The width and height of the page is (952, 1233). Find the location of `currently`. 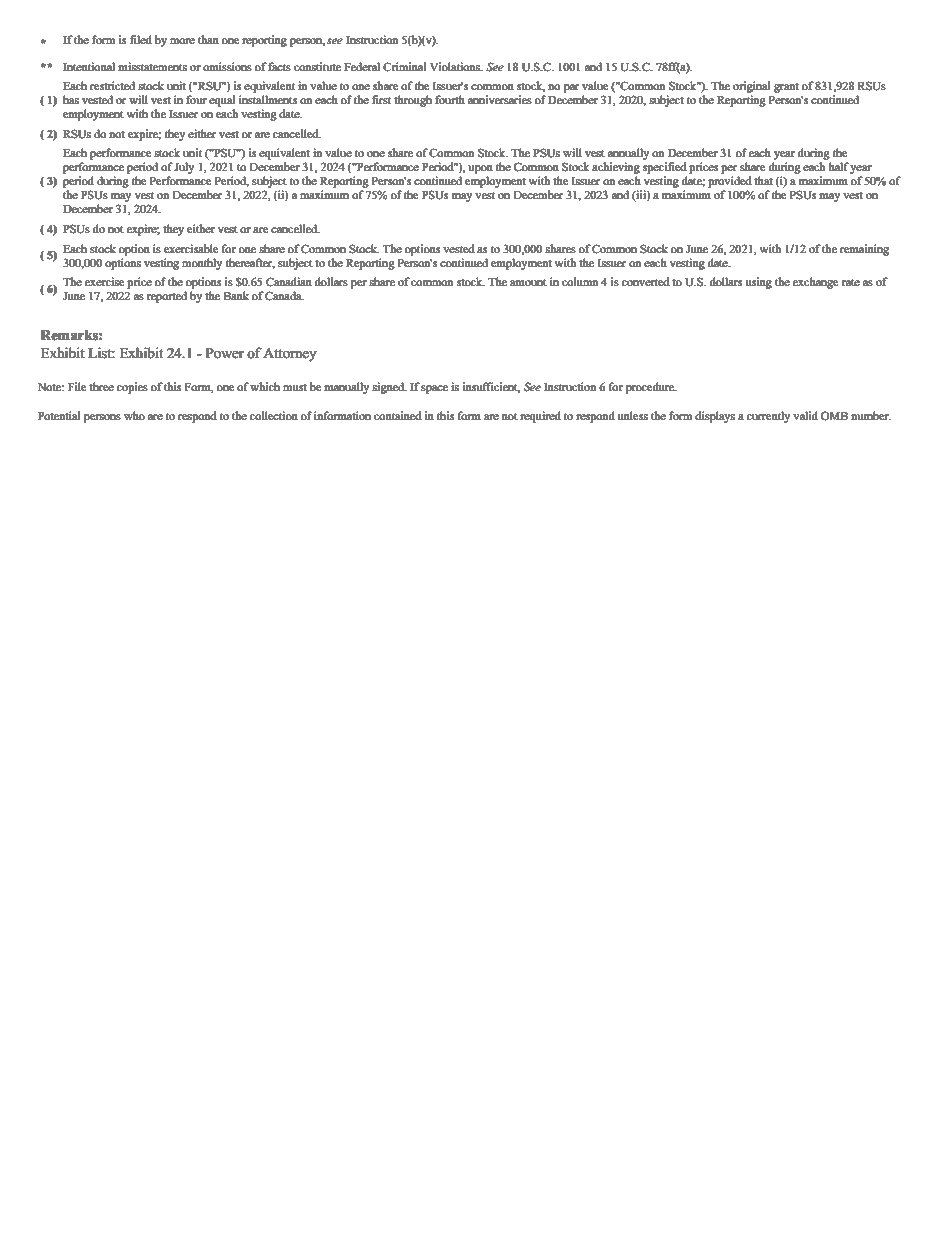

currently is located at coordinates (768, 417).
